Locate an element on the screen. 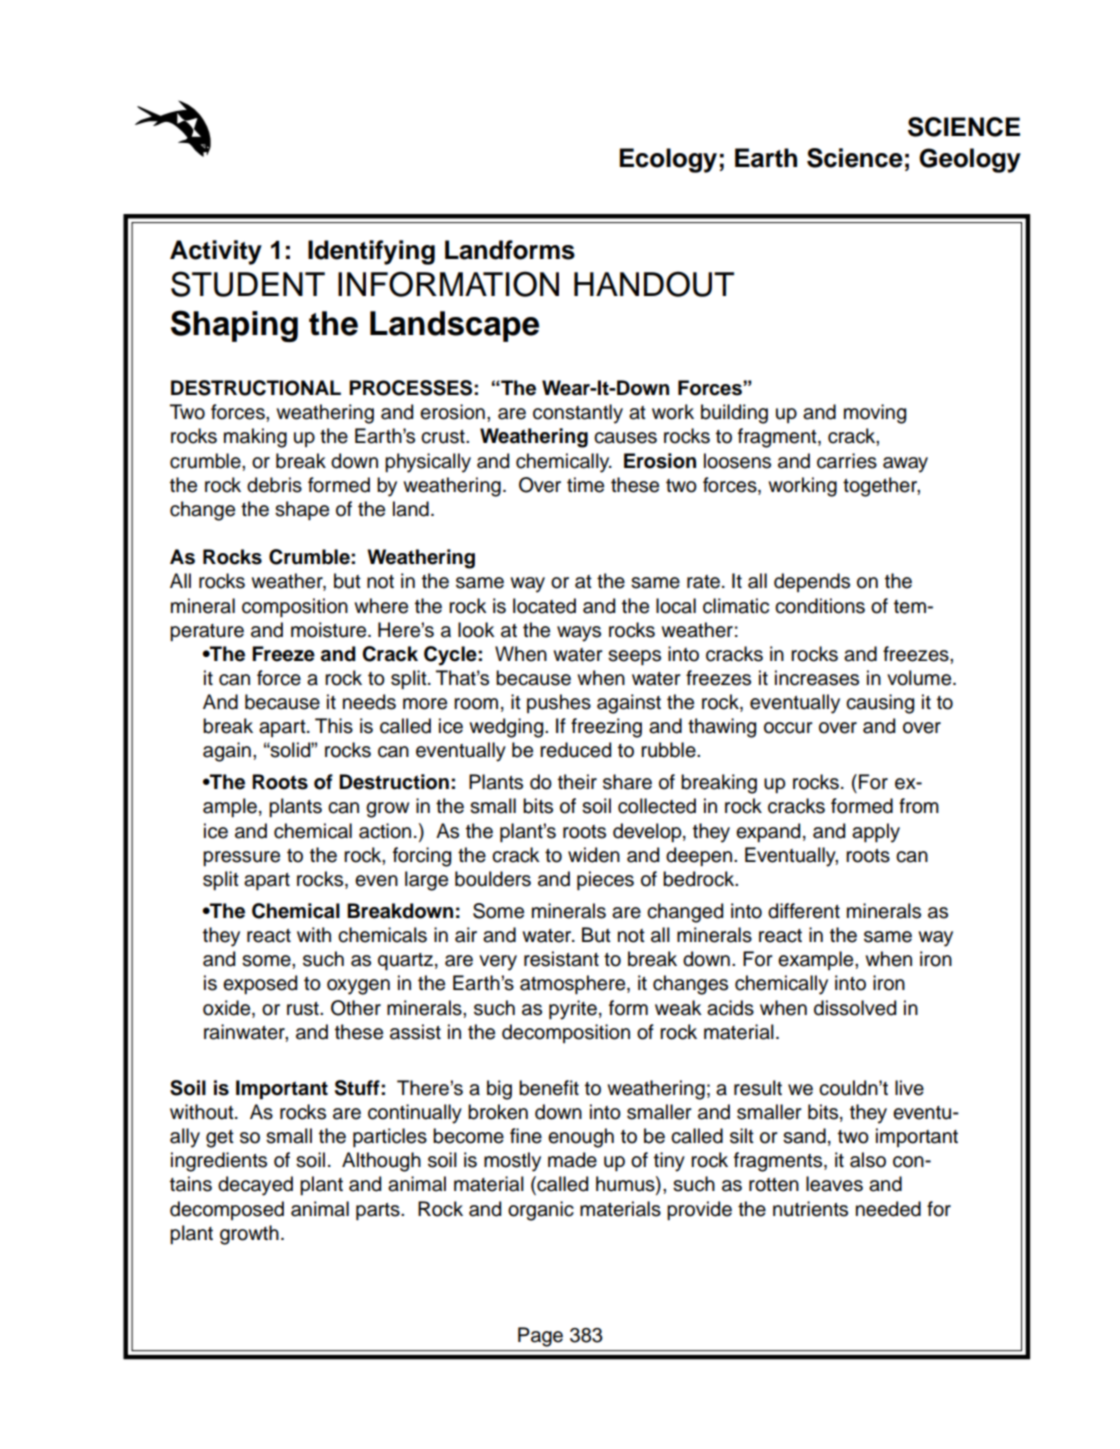 Image resolution: width=1120 pixels, height=1449 pixels. Page is located at coordinates (540, 1337).
